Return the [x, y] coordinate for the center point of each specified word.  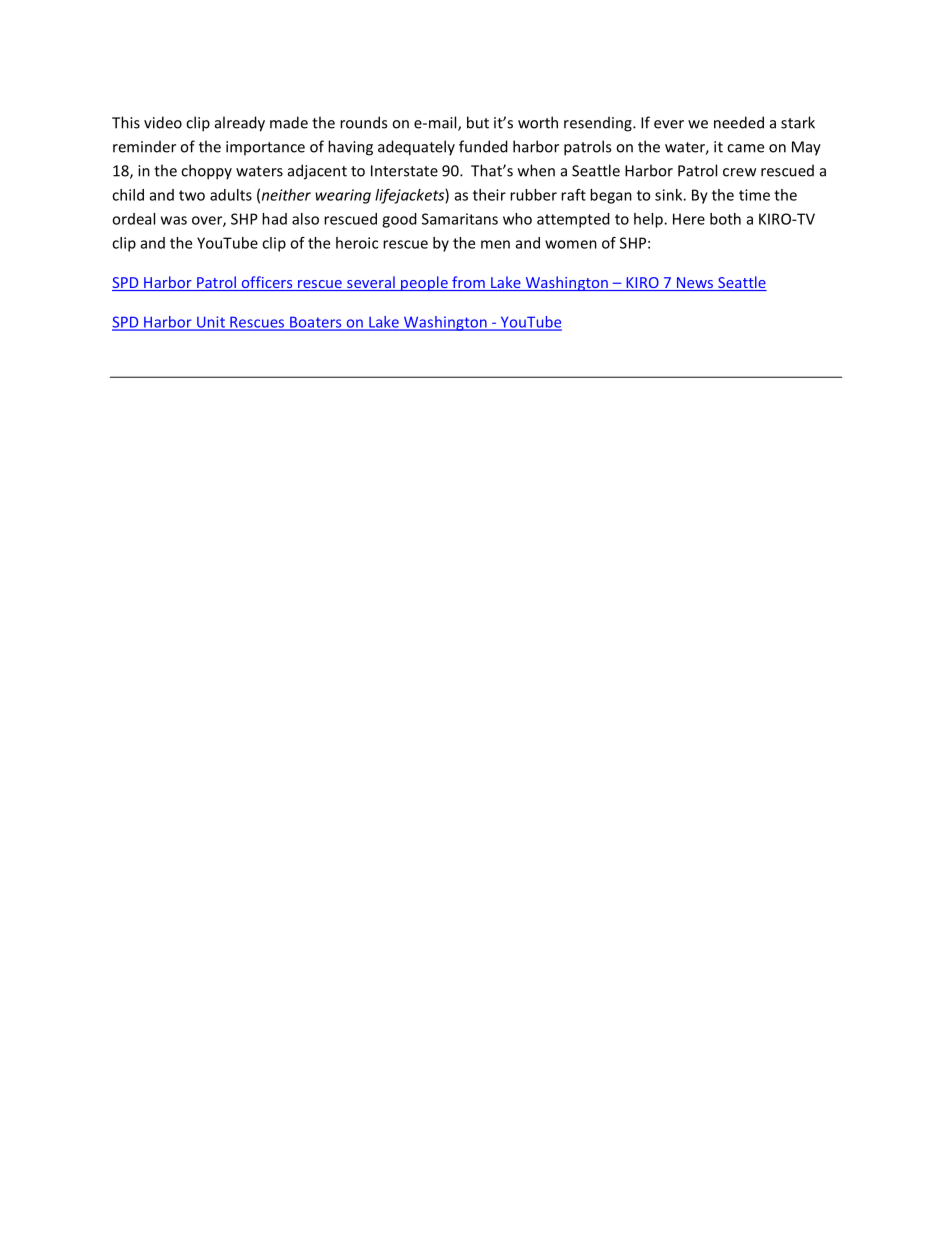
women [571, 244]
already [240, 124]
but [478, 122]
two [192, 195]
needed [739, 122]
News [695, 284]
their [489, 195]
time [754, 195]
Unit [211, 323]
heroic [357, 243]
